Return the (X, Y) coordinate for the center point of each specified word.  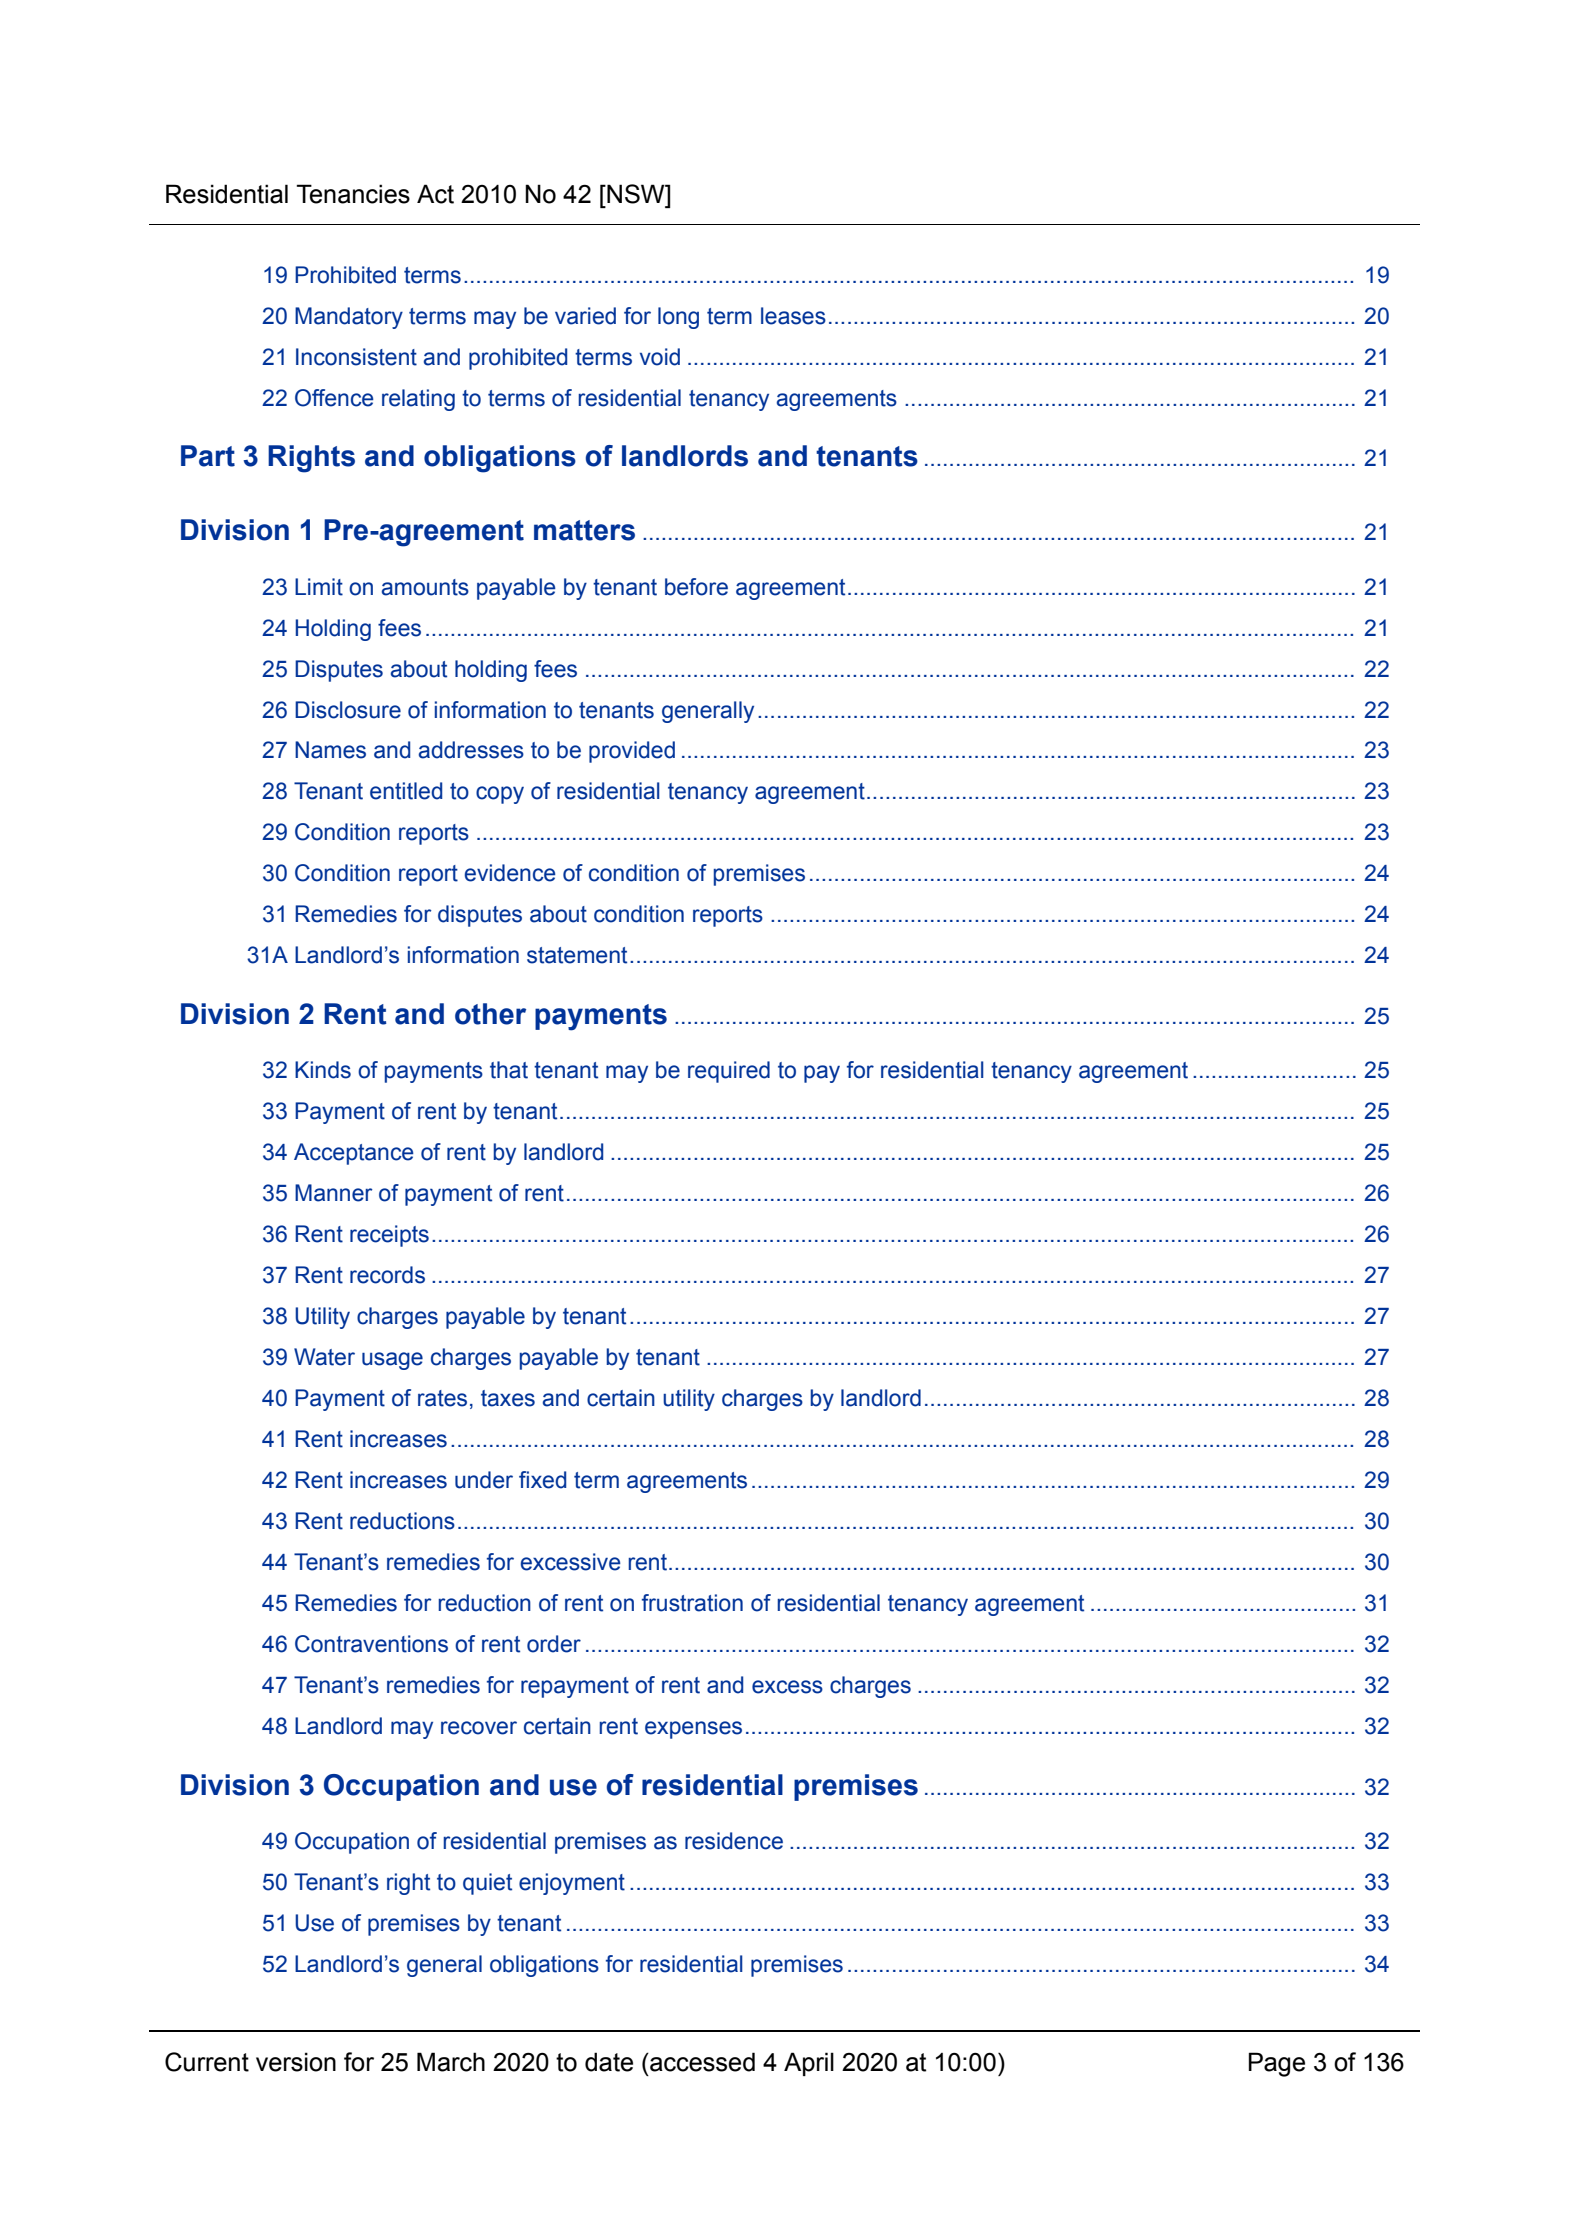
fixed (542, 1480)
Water (324, 1357)
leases (793, 316)
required (729, 1072)
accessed (701, 2062)
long (678, 318)
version (296, 2062)
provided (632, 752)
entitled (406, 791)
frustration (692, 1603)
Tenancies (353, 194)
